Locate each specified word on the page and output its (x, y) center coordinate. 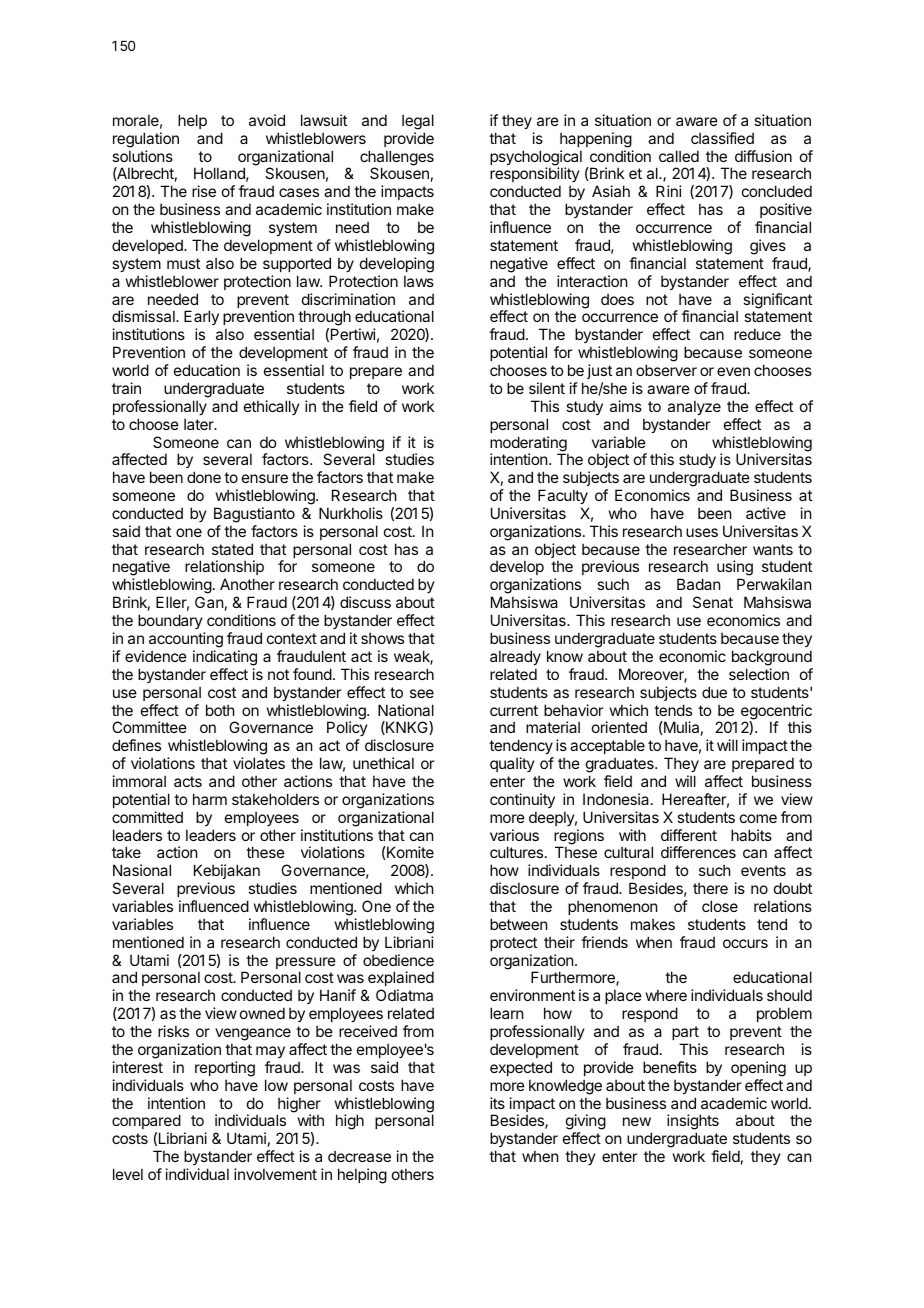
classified (722, 138)
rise (204, 191)
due (714, 692)
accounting (186, 640)
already (515, 657)
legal (418, 122)
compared (146, 1123)
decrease (359, 1156)
